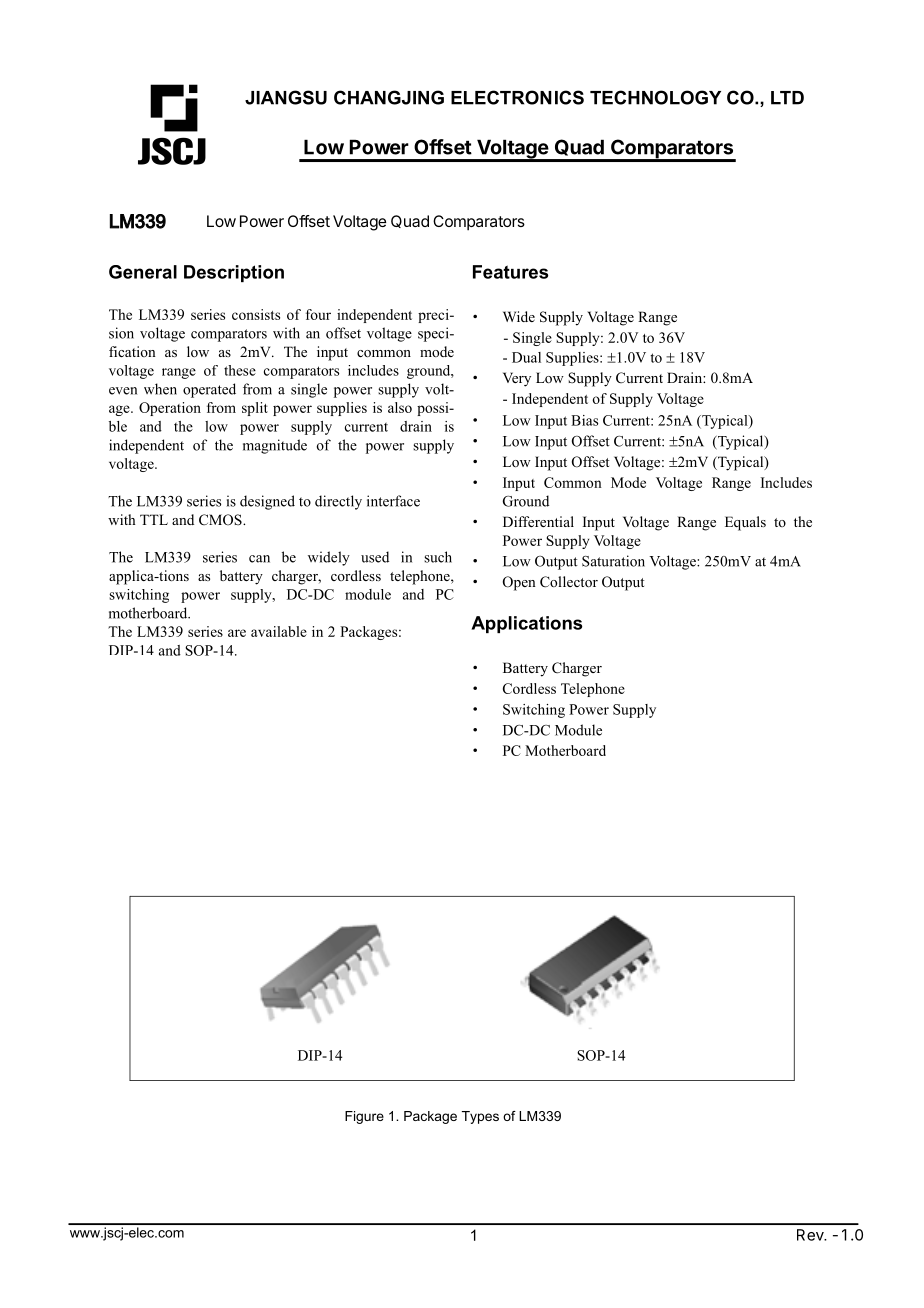 The image size is (924, 1308). Describe the element at coordinates (480, 1117) in the screenshot. I see `Types` at that location.
